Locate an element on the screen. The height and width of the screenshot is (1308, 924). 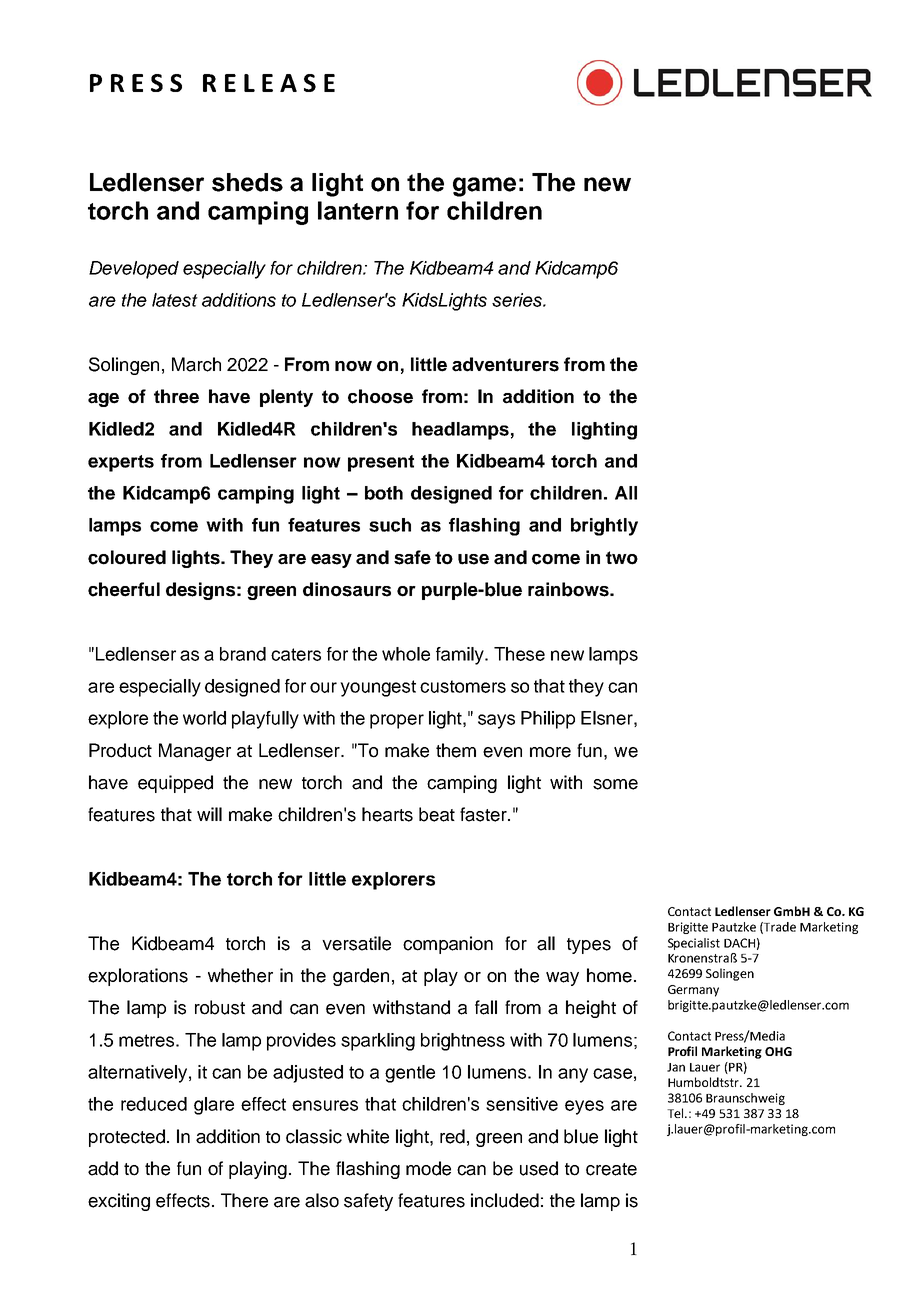
sheds is located at coordinates (247, 182).
